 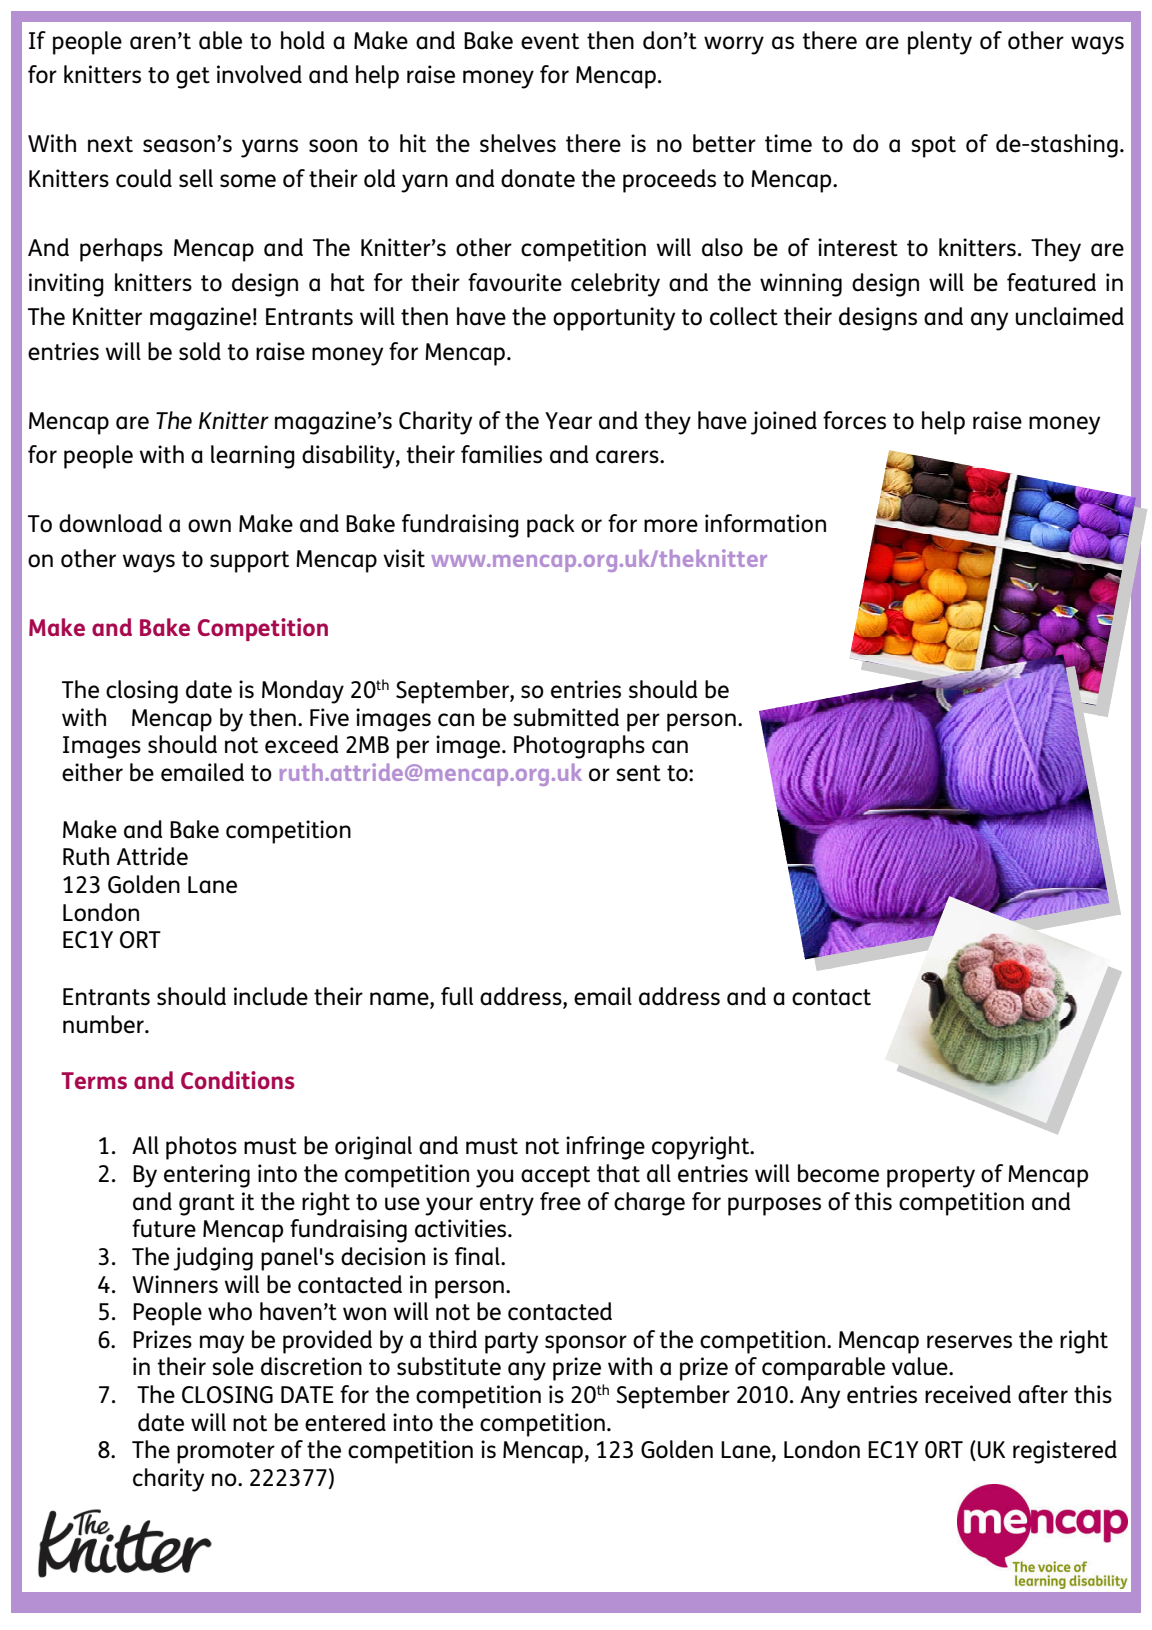 What do you see at coordinates (92, 772) in the page?
I see `either` at bounding box center [92, 772].
